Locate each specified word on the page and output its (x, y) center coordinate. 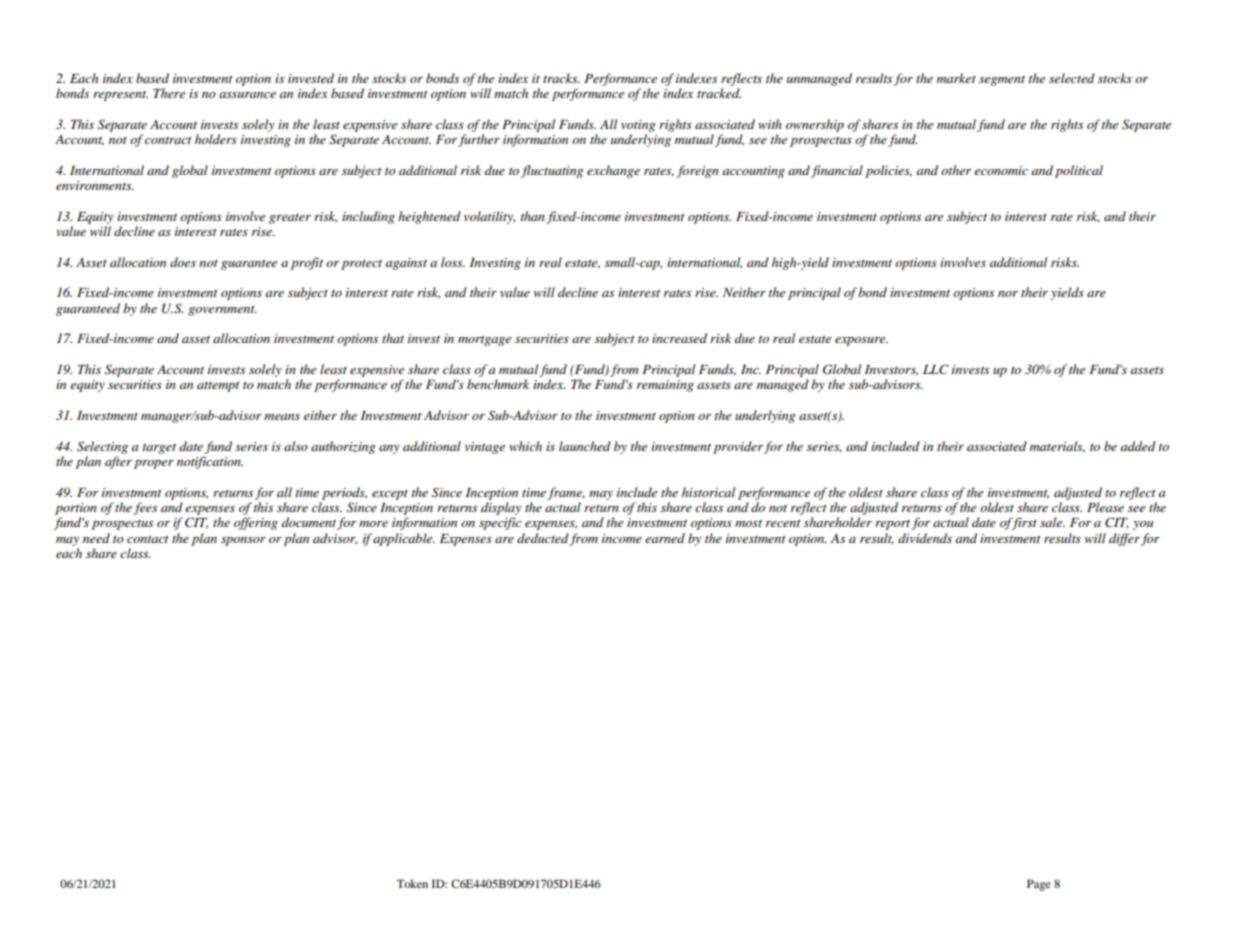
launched (585, 446)
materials (1057, 447)
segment (1002, 80)
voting (638, 126)
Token (412, 883)
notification (210, 462)
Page (1039, 885)
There (169, 93)
